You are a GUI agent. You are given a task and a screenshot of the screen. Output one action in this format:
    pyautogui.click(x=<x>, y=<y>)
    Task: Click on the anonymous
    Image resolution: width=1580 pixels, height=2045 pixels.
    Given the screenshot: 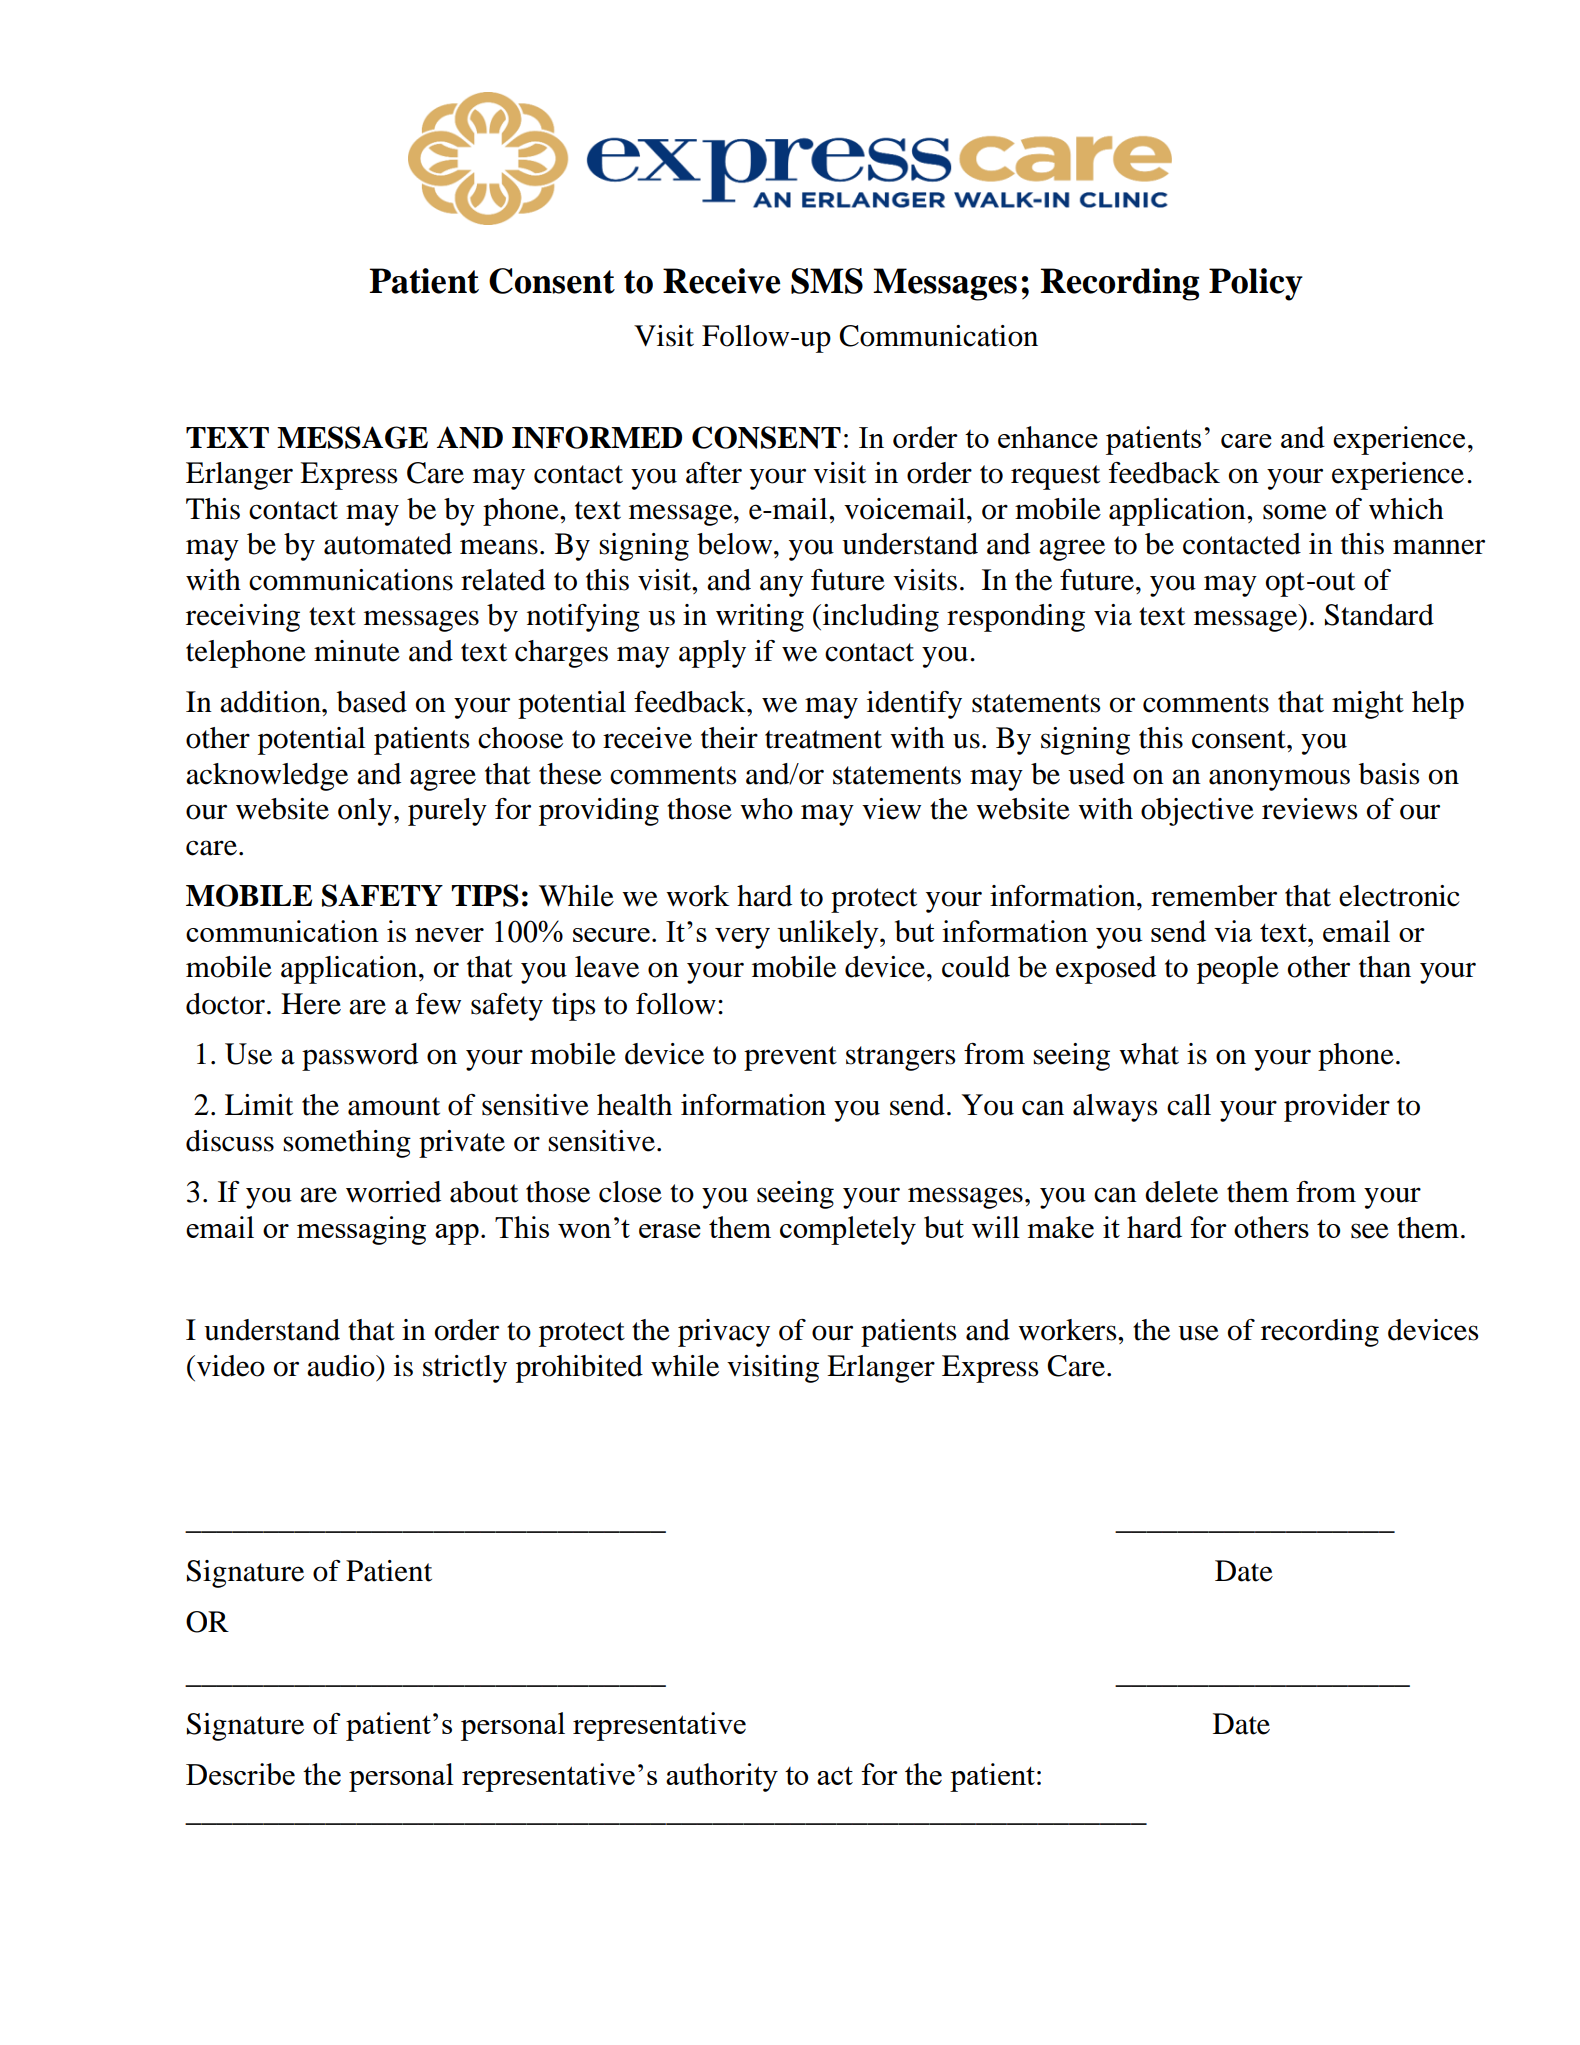 What is the action you would take?
    pyautogui.click(x=1279, y=780)
